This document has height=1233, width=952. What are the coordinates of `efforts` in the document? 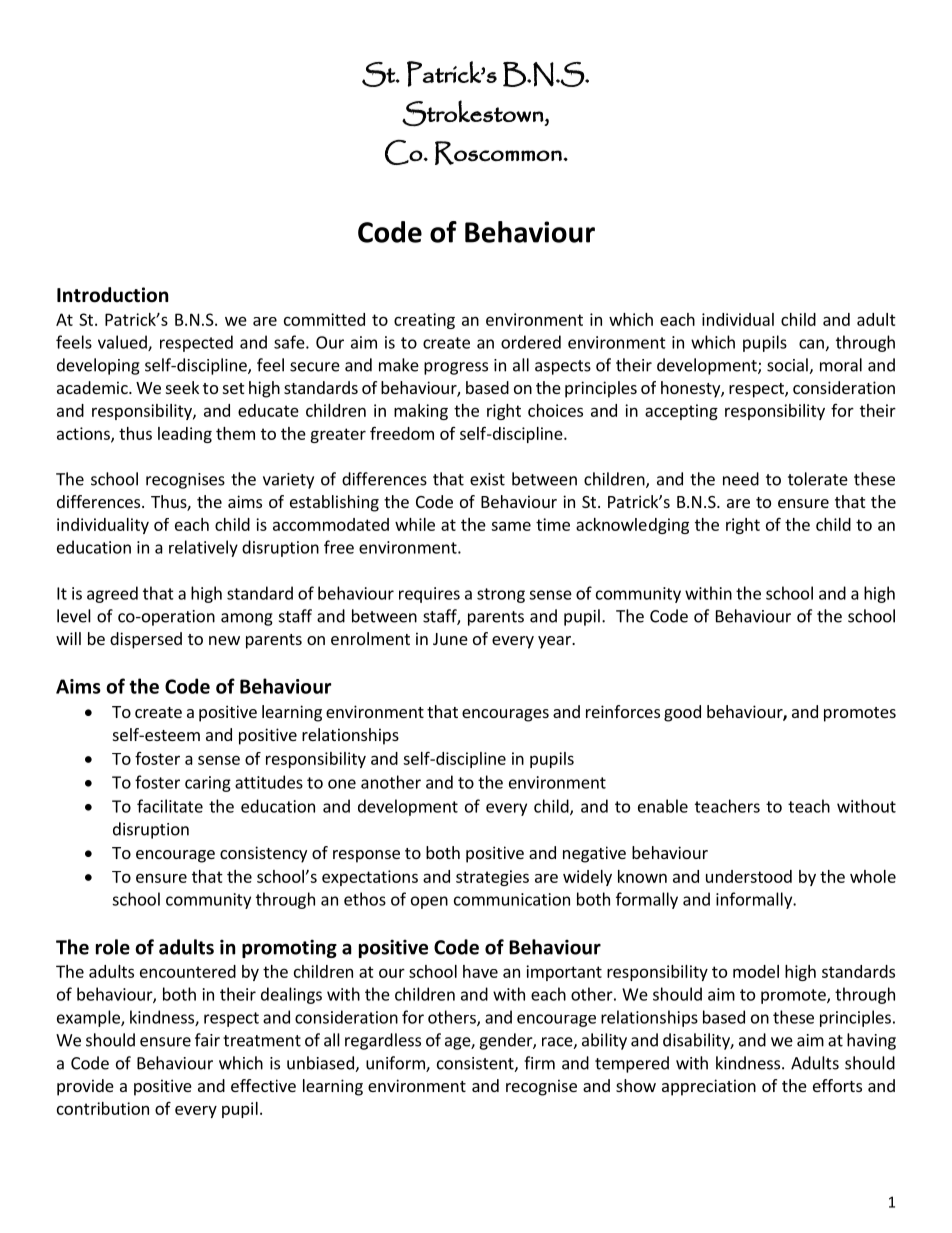 It's located at (837, 1085).
